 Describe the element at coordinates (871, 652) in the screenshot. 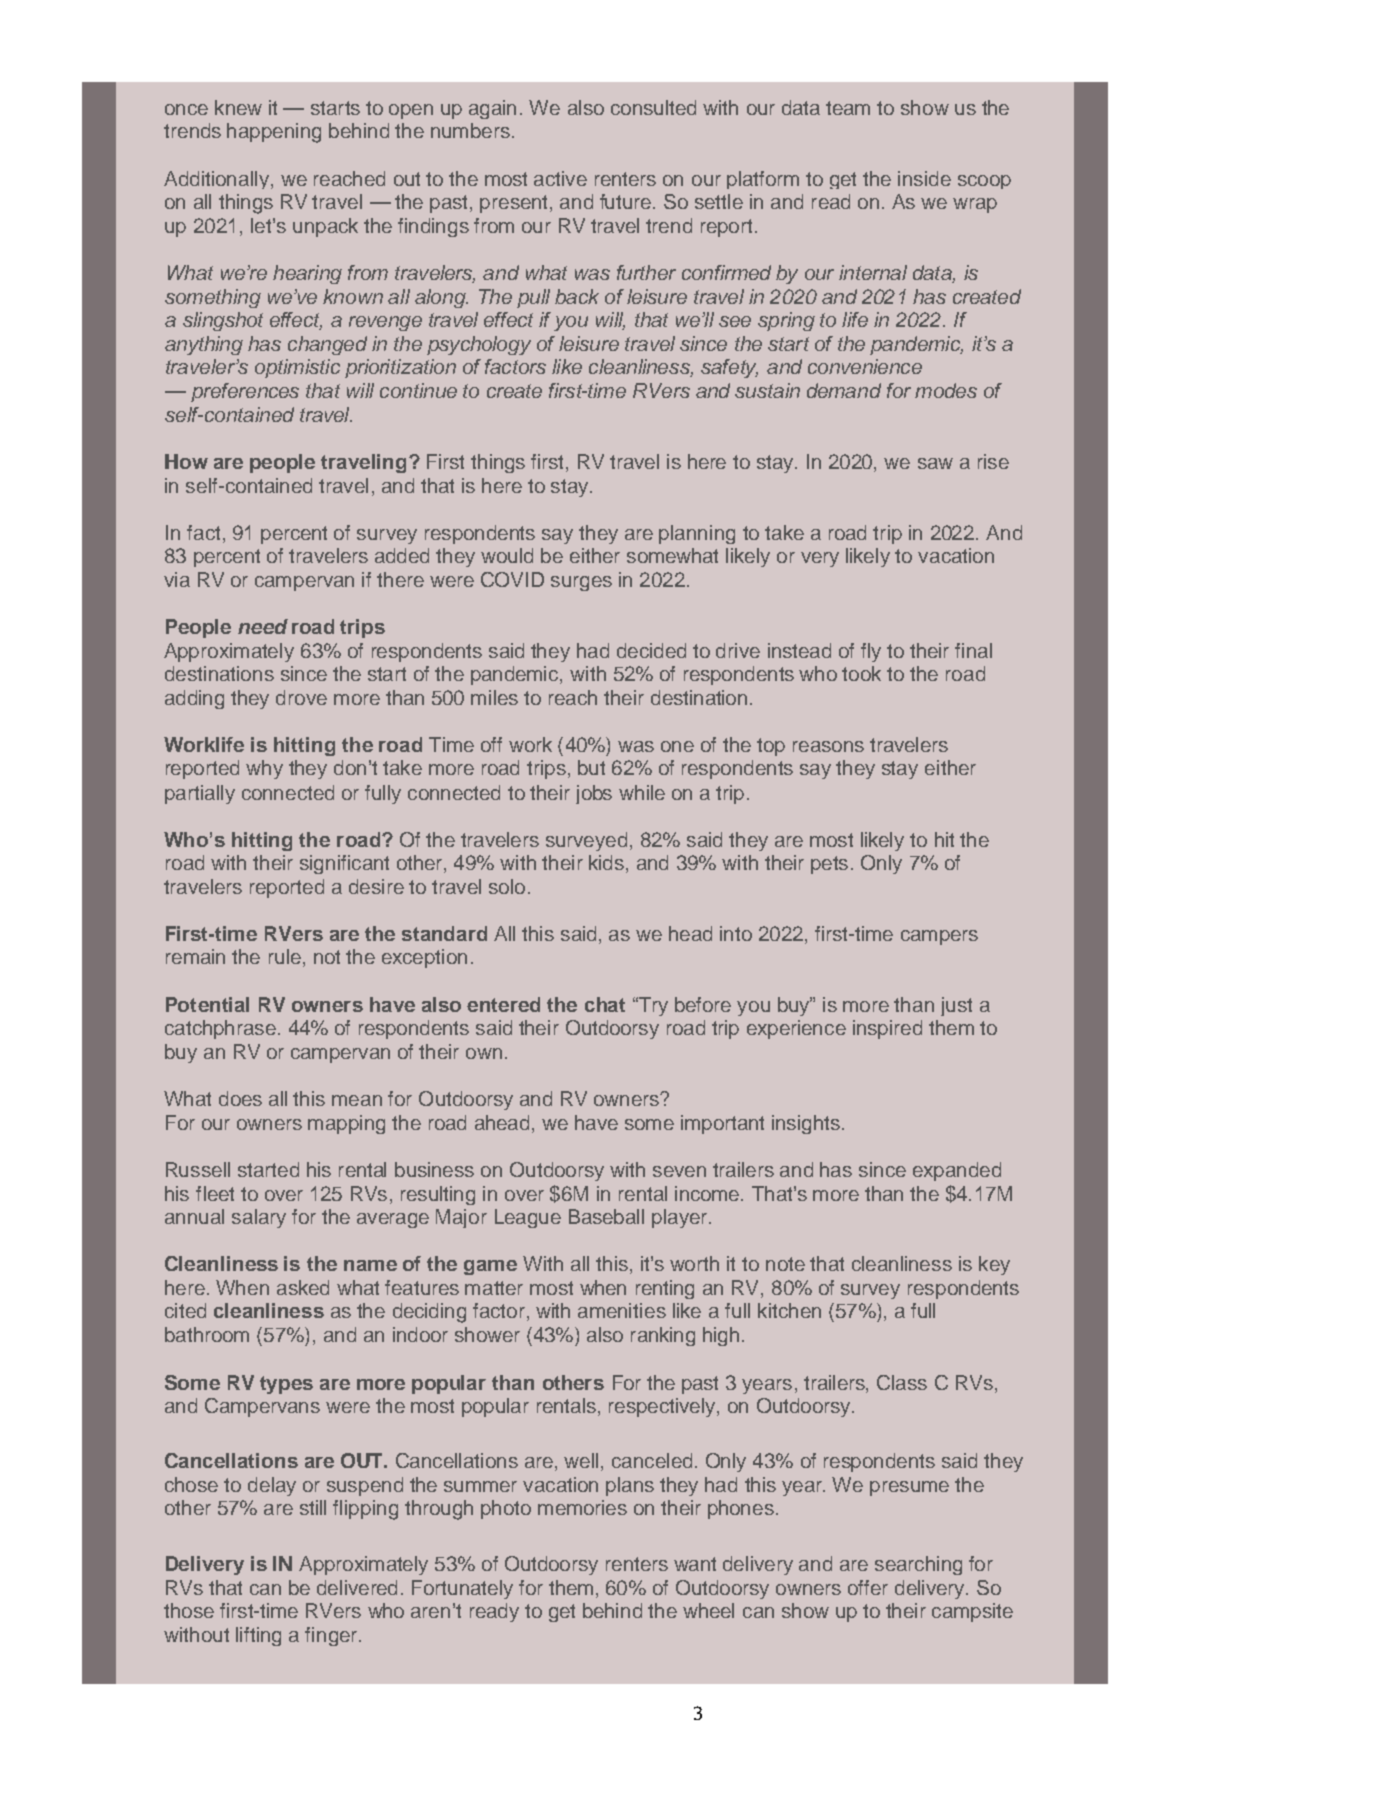

I see `fly` at that location.
